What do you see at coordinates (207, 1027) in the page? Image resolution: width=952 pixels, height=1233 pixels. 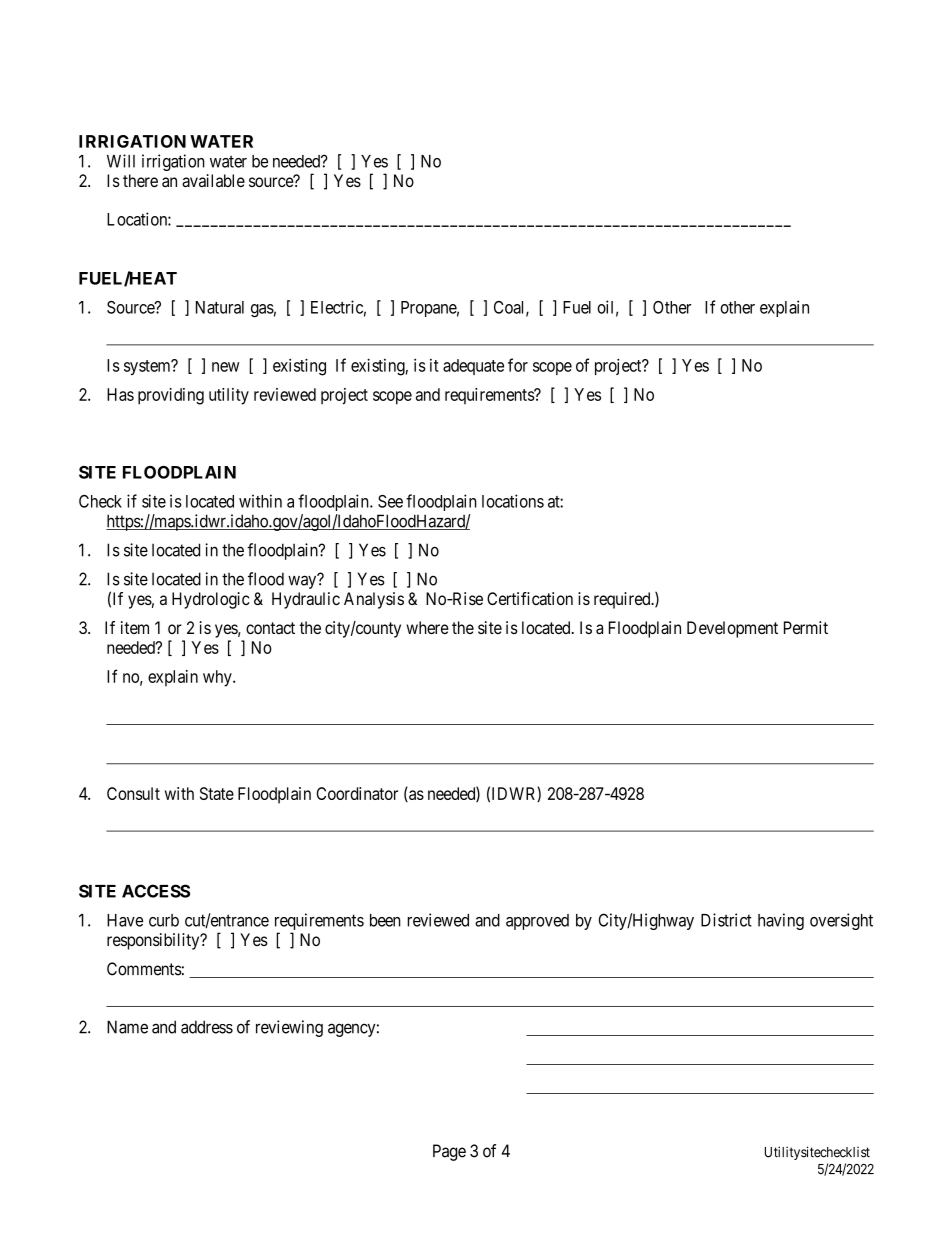 I see `address` at bounding box center [207, 1027].
